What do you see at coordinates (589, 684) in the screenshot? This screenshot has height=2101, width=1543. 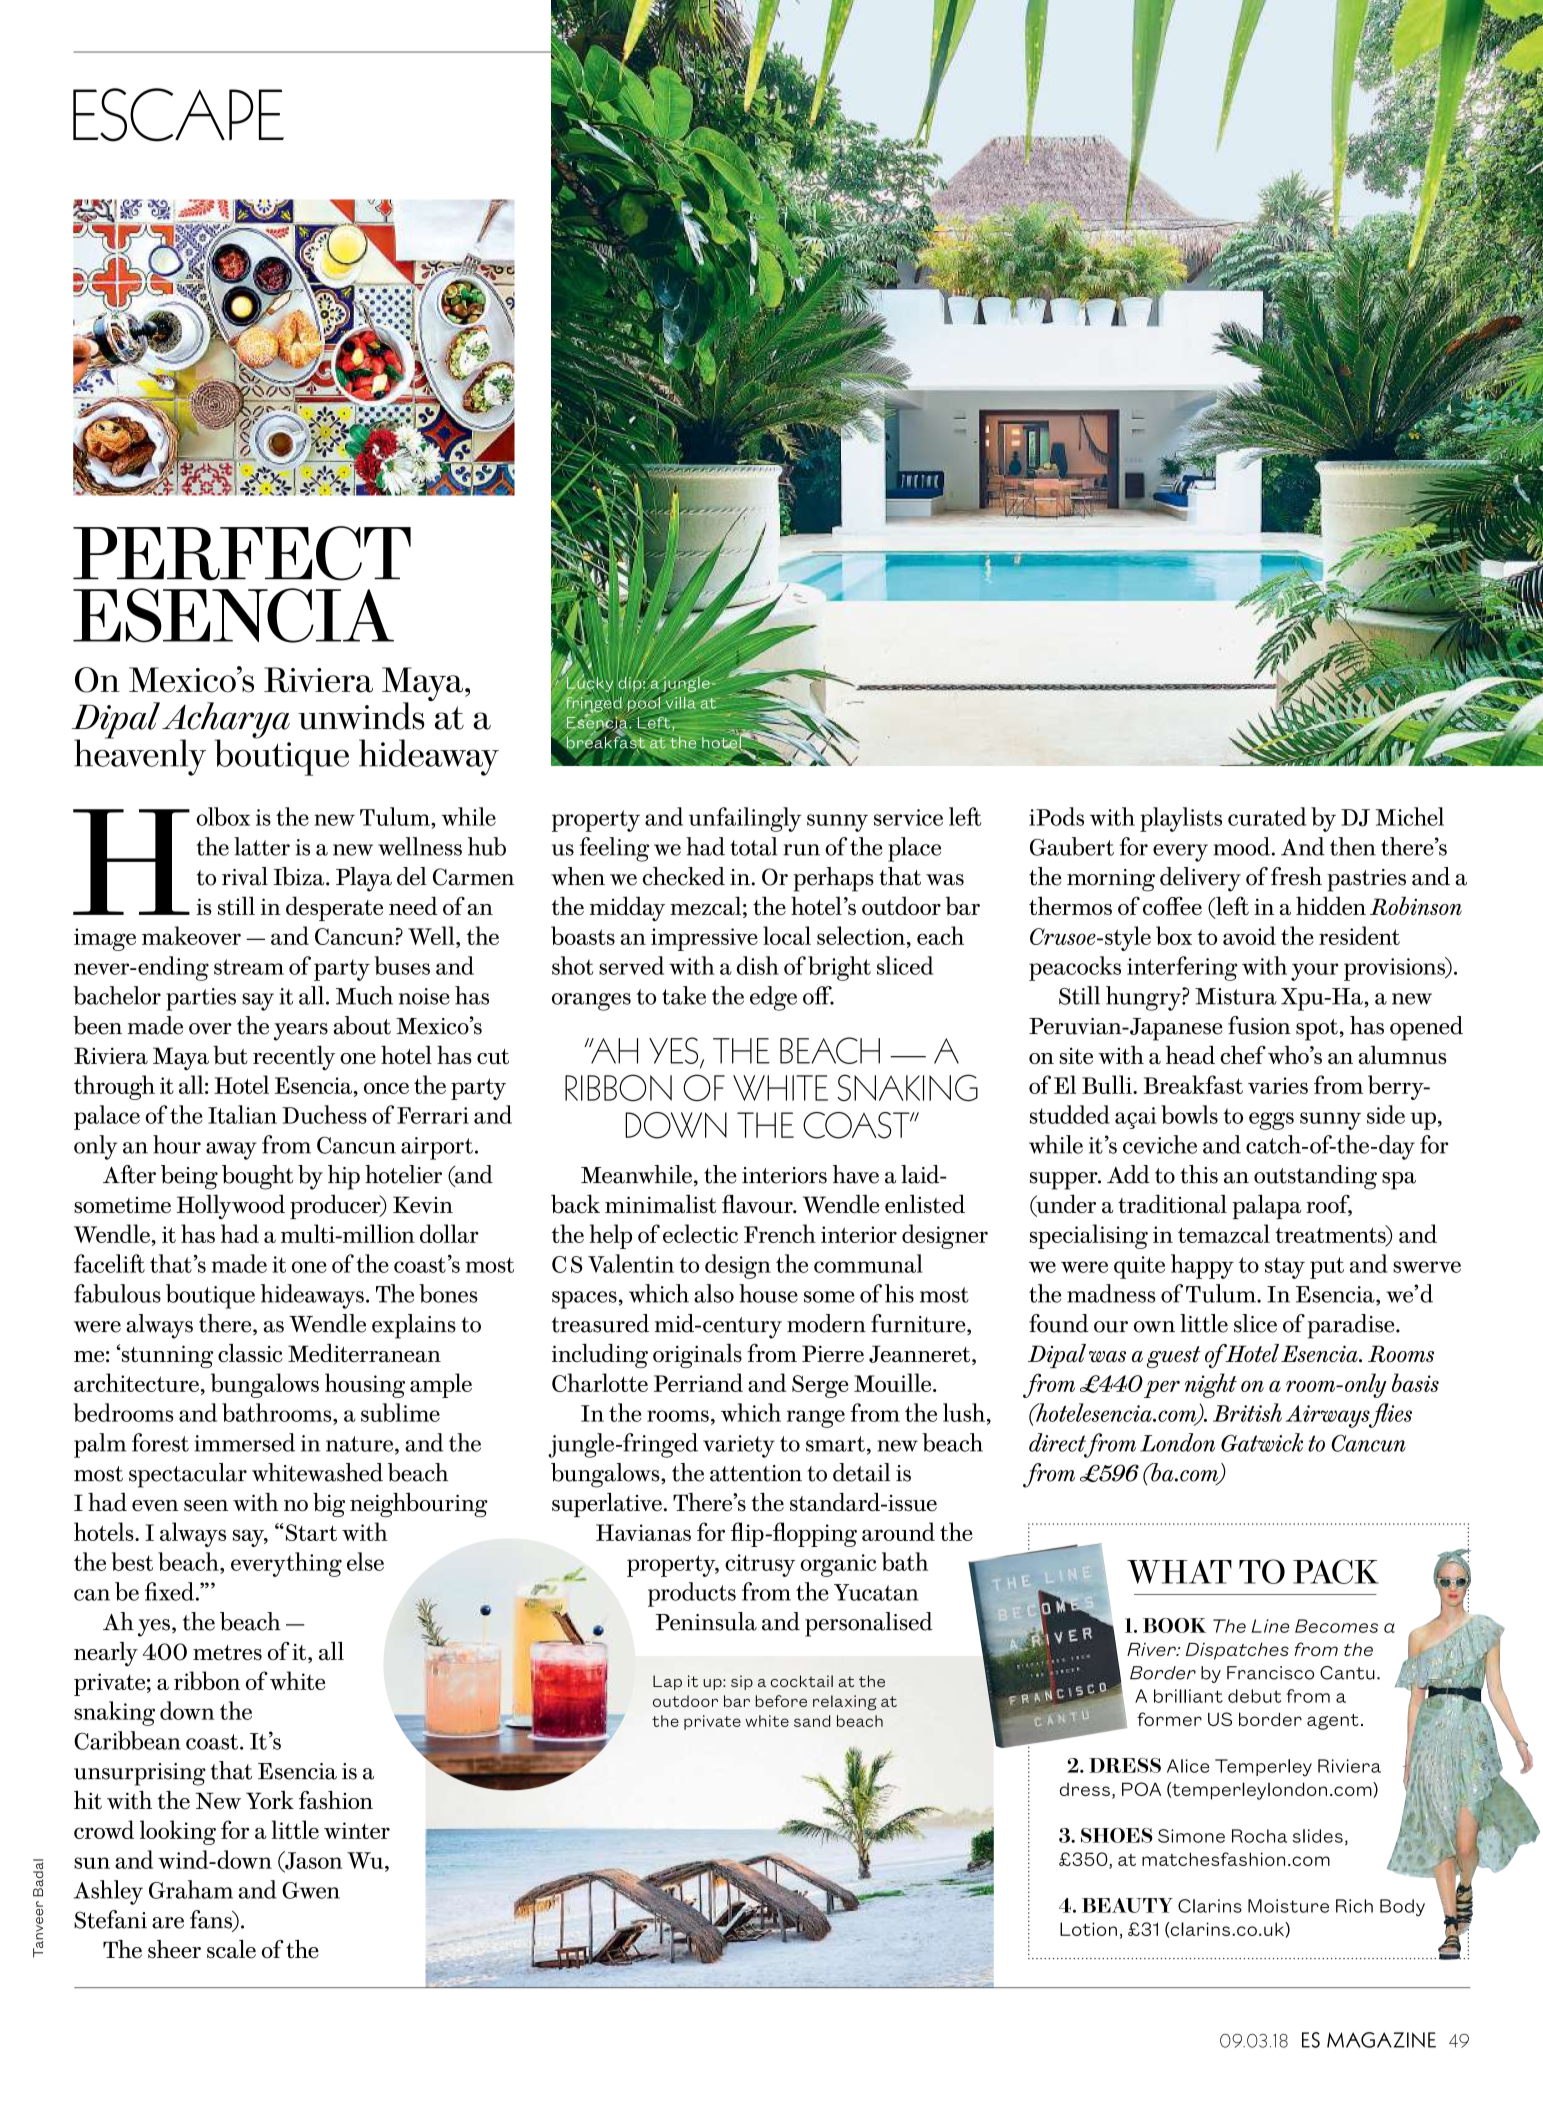 I see `Lucky` at bounding box center [589, 684].
